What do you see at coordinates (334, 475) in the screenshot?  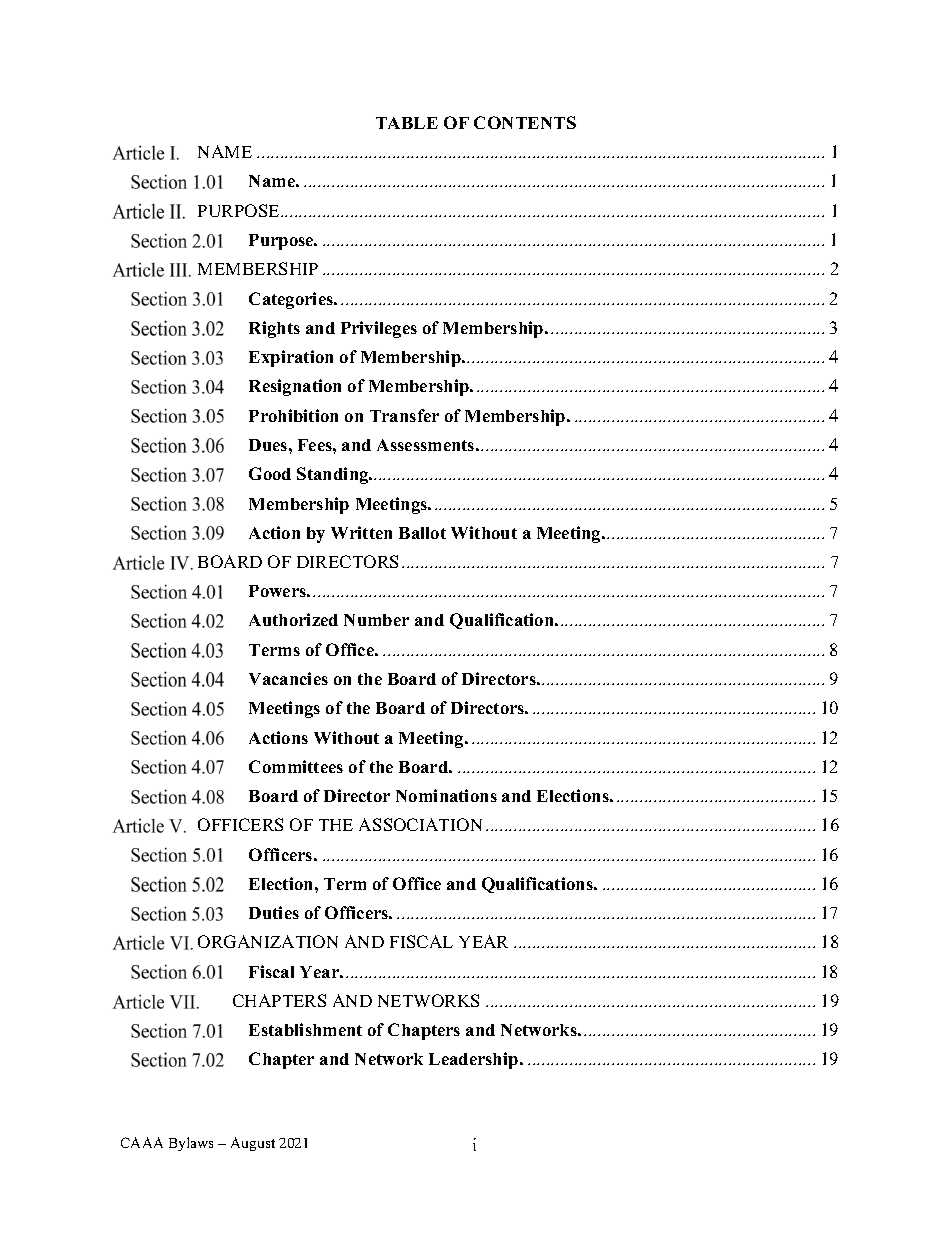 I see `Standing` at bounding box center [334, 475].
